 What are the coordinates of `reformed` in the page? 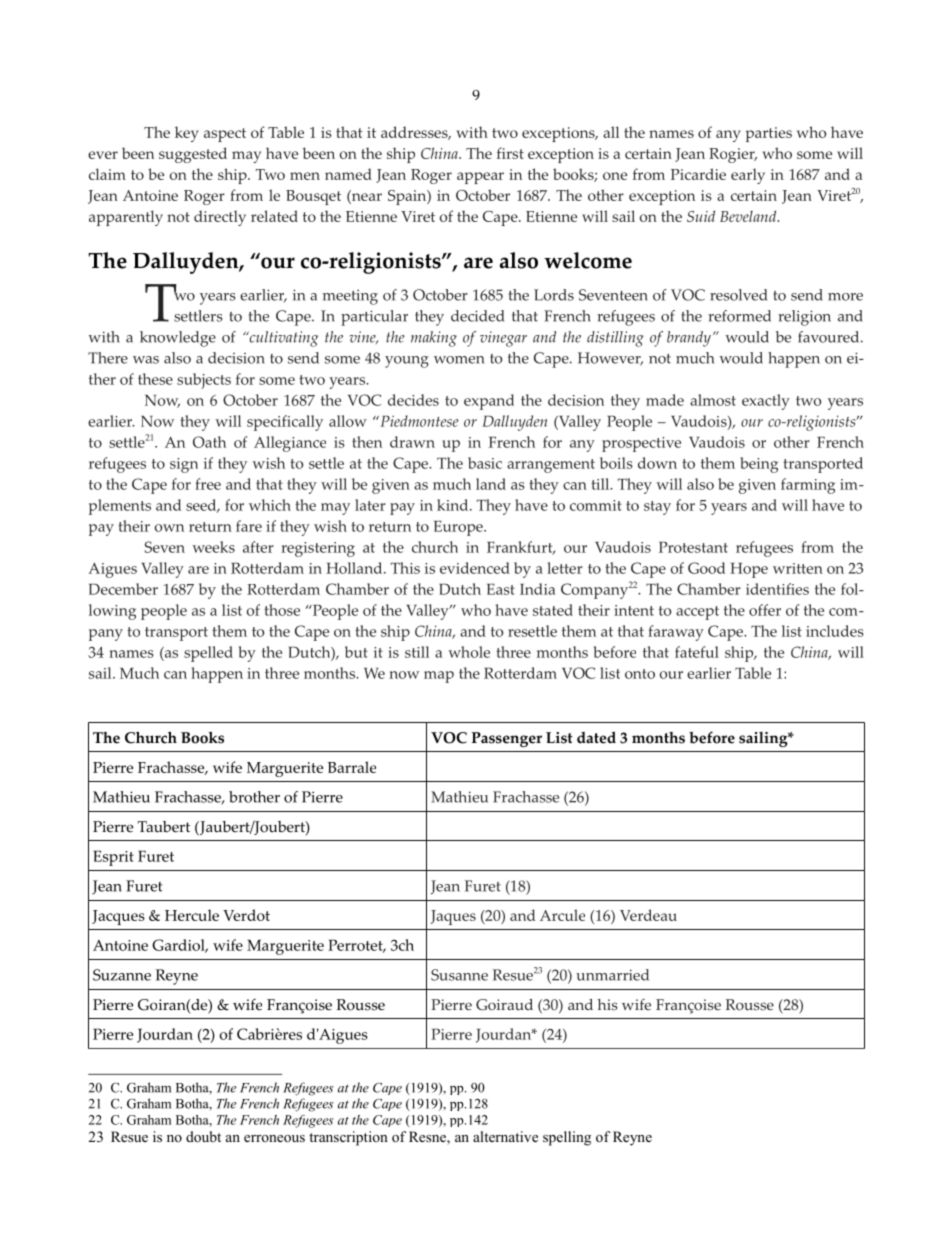 It's located at (739, 316).
